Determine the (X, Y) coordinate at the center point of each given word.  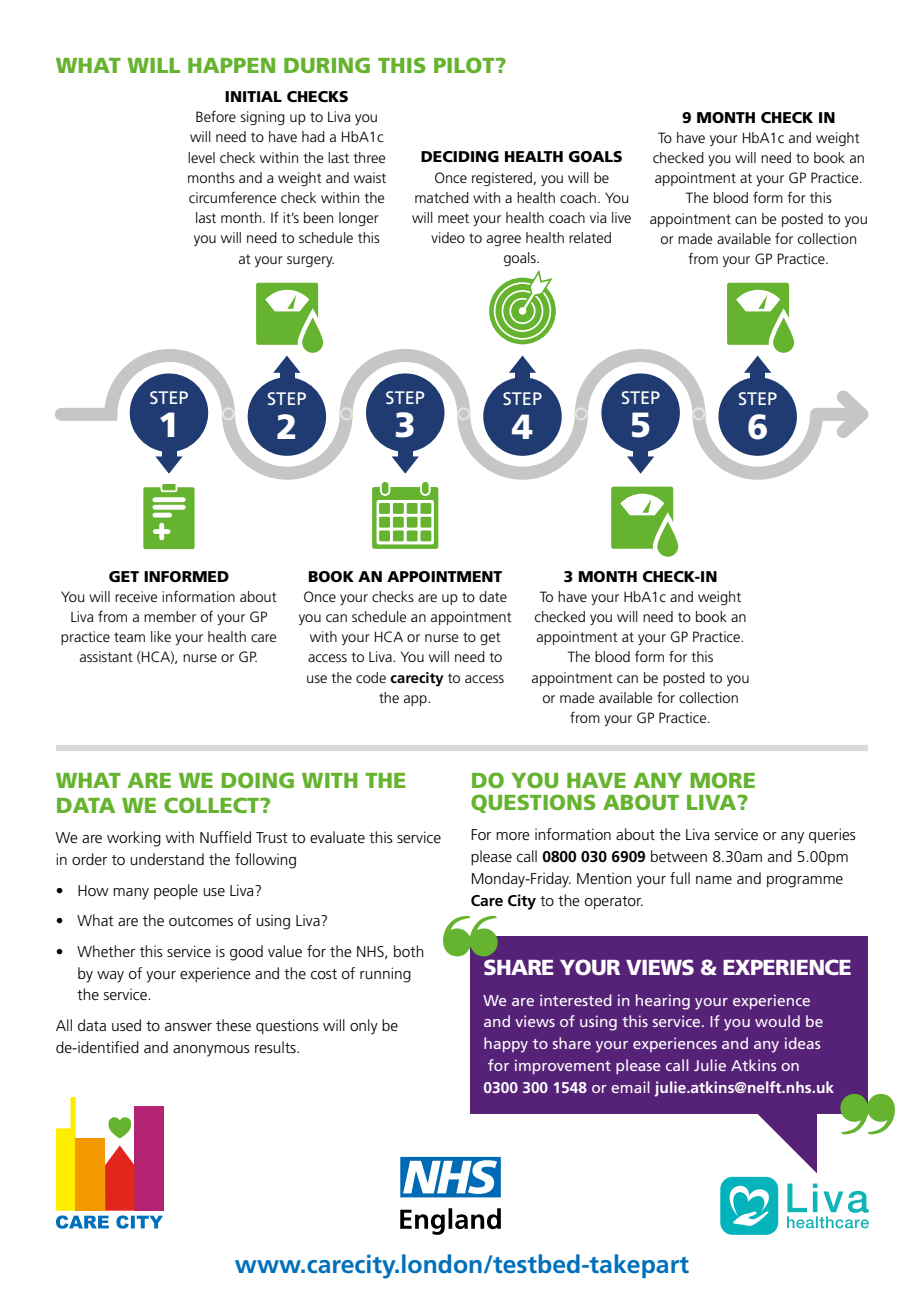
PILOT (465, 65)
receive (136, 596)
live (621, 217)
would (777, 1021)
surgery (310, 261)
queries (832, 836)
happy (506, 1045)
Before (216, 116)
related (590, 237)
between (679, 856)
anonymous (211, 1051)
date (493, 596)
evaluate (337, 837)
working (134, 839)
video (448, 237)
